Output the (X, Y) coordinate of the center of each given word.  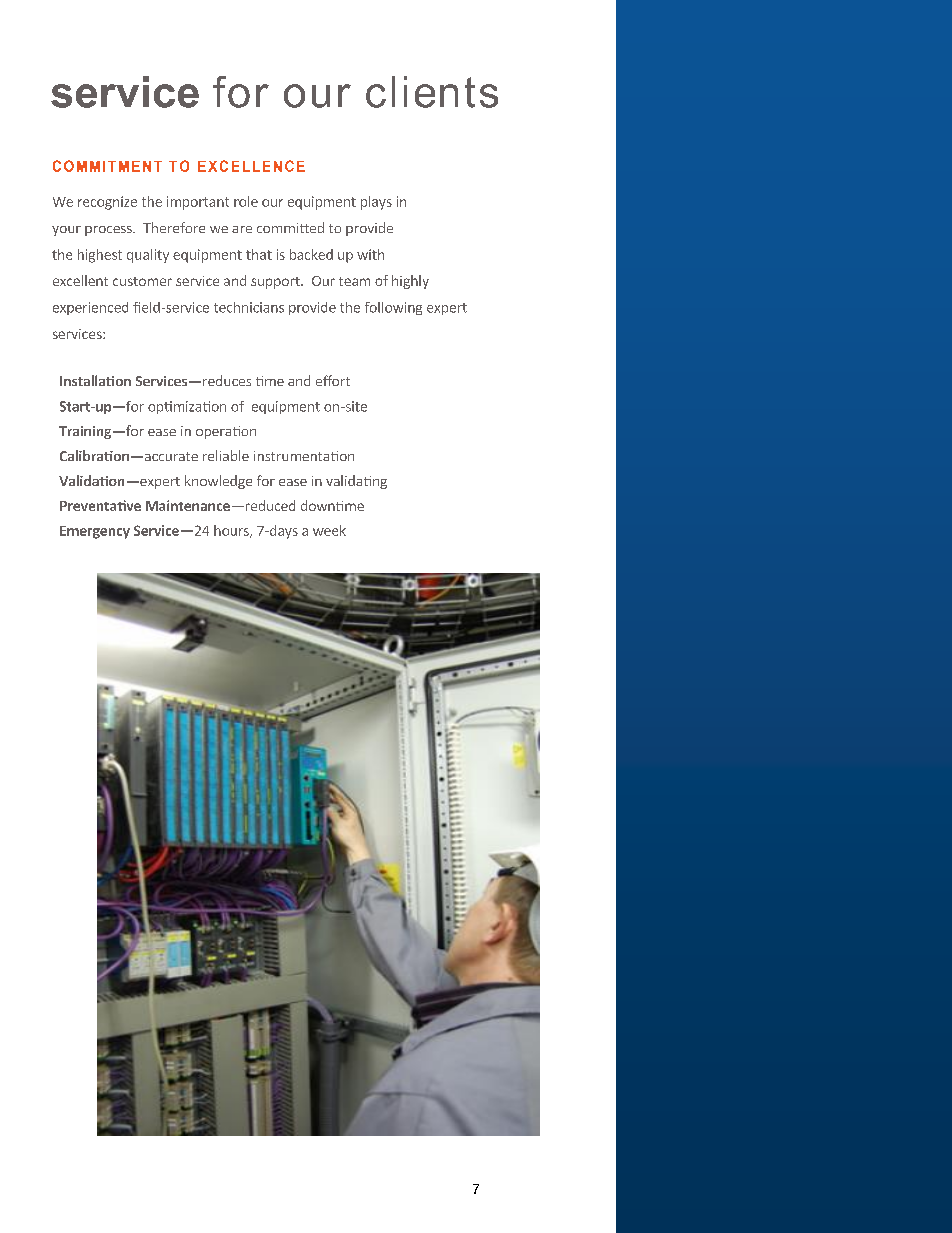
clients (432, 92)
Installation (95, 380)
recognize (107, 203)
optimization (187, 407)
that (259, 254)
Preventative (100, 505)
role (246, 201)
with (370, 254)
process (109, 231)
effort (333, 380)
